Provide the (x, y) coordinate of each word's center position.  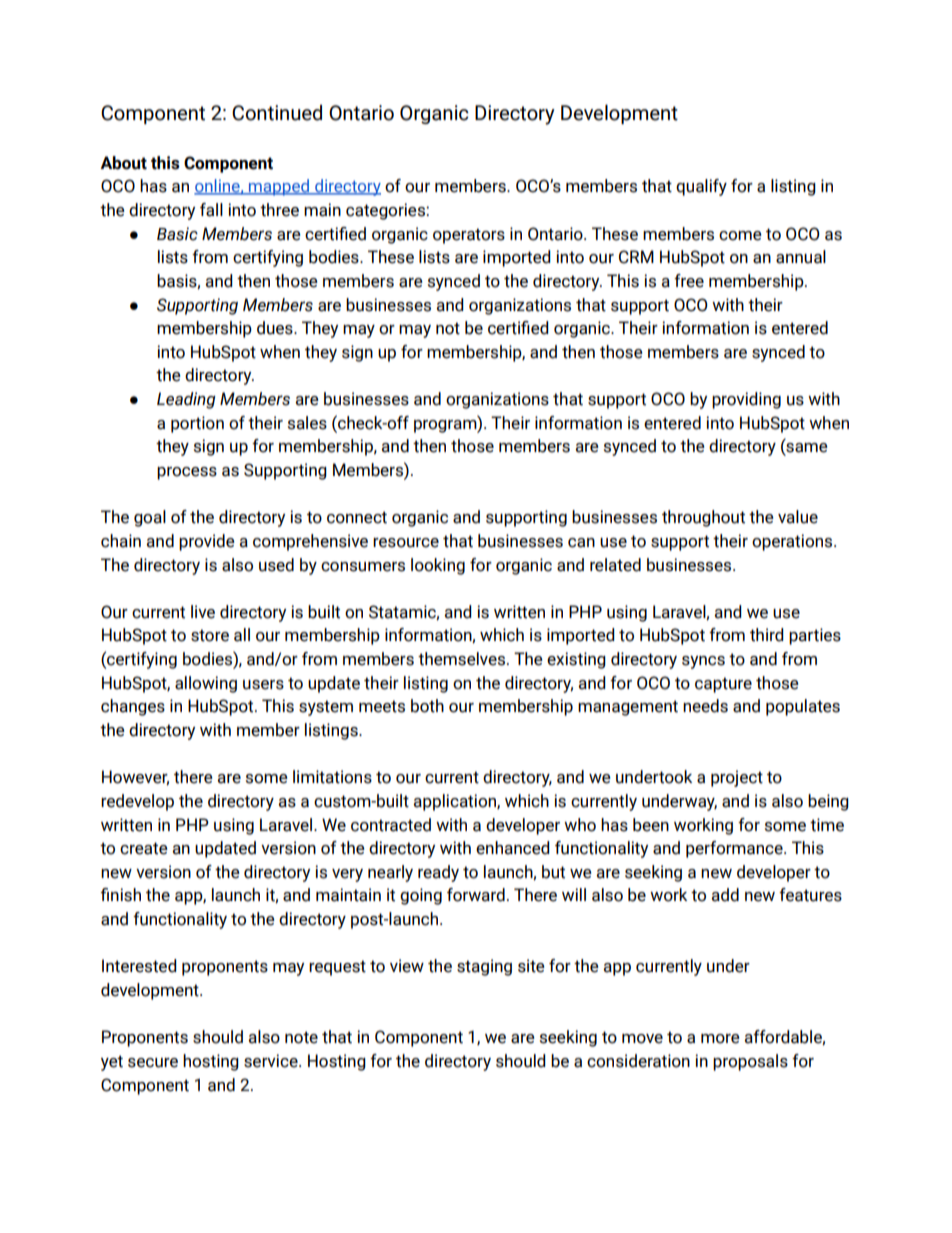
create (144, 848)
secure (153, 1063)
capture (723, 685)
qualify (701, 187)
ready (438, 873)
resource (406, 543)
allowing (206, 684)
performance (735, 849)
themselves (463, 659)
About (123, 163)
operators (469, 236)
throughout (703, 518)
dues (276, 328)
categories (386, 211)
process (187, 473)
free (689, 281)
